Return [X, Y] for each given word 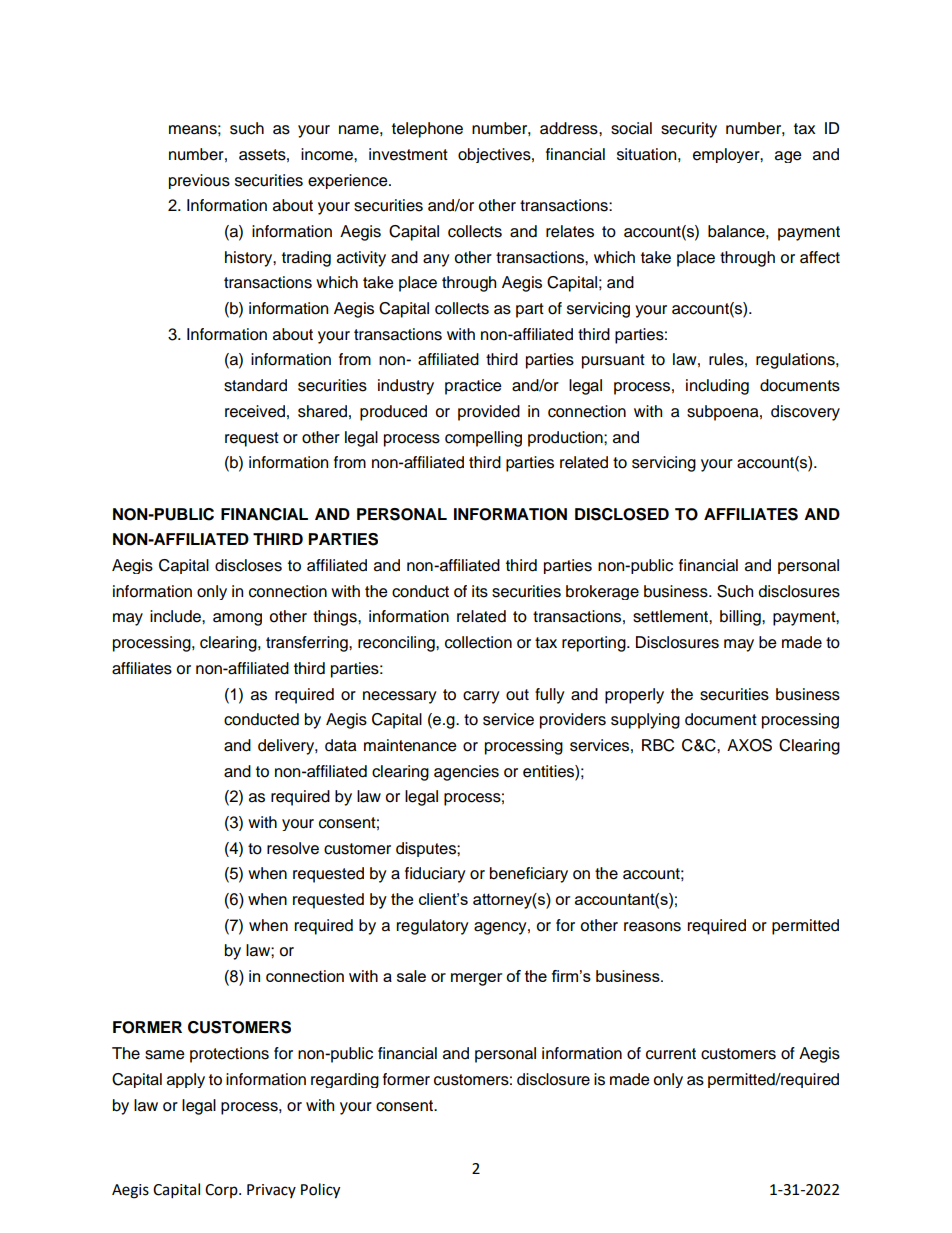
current [671, 1054]
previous [199, 181]
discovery [805, 413]
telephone [427, 130]
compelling [483, 439]
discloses [248, 565]
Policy [320, 1191]
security [689, 130]
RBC [658, 745]
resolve [293, 848]
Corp [222, 1191]
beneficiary [529, 875]
